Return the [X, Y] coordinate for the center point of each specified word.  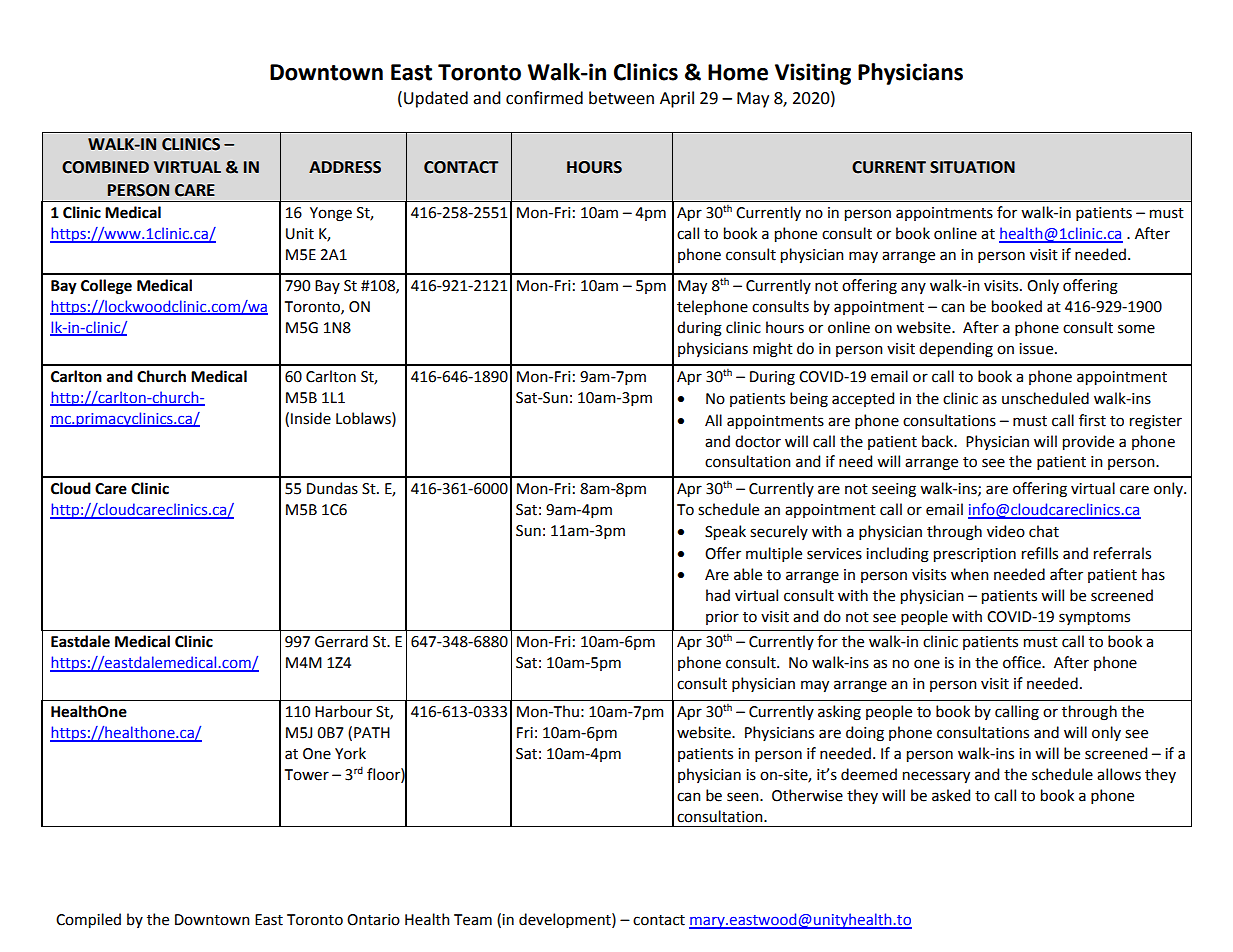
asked [951, 795]
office [1023, 662]
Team [473, 920]
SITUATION [972, 167]
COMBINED [105, 167]
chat [1044, 531]
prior [722, 618]
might [773, 350]
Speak [725, 532]
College [106, 287]
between [621, 98]
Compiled [88, 920]
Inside [311, 418]
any [913, 288]
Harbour [343, 711]
